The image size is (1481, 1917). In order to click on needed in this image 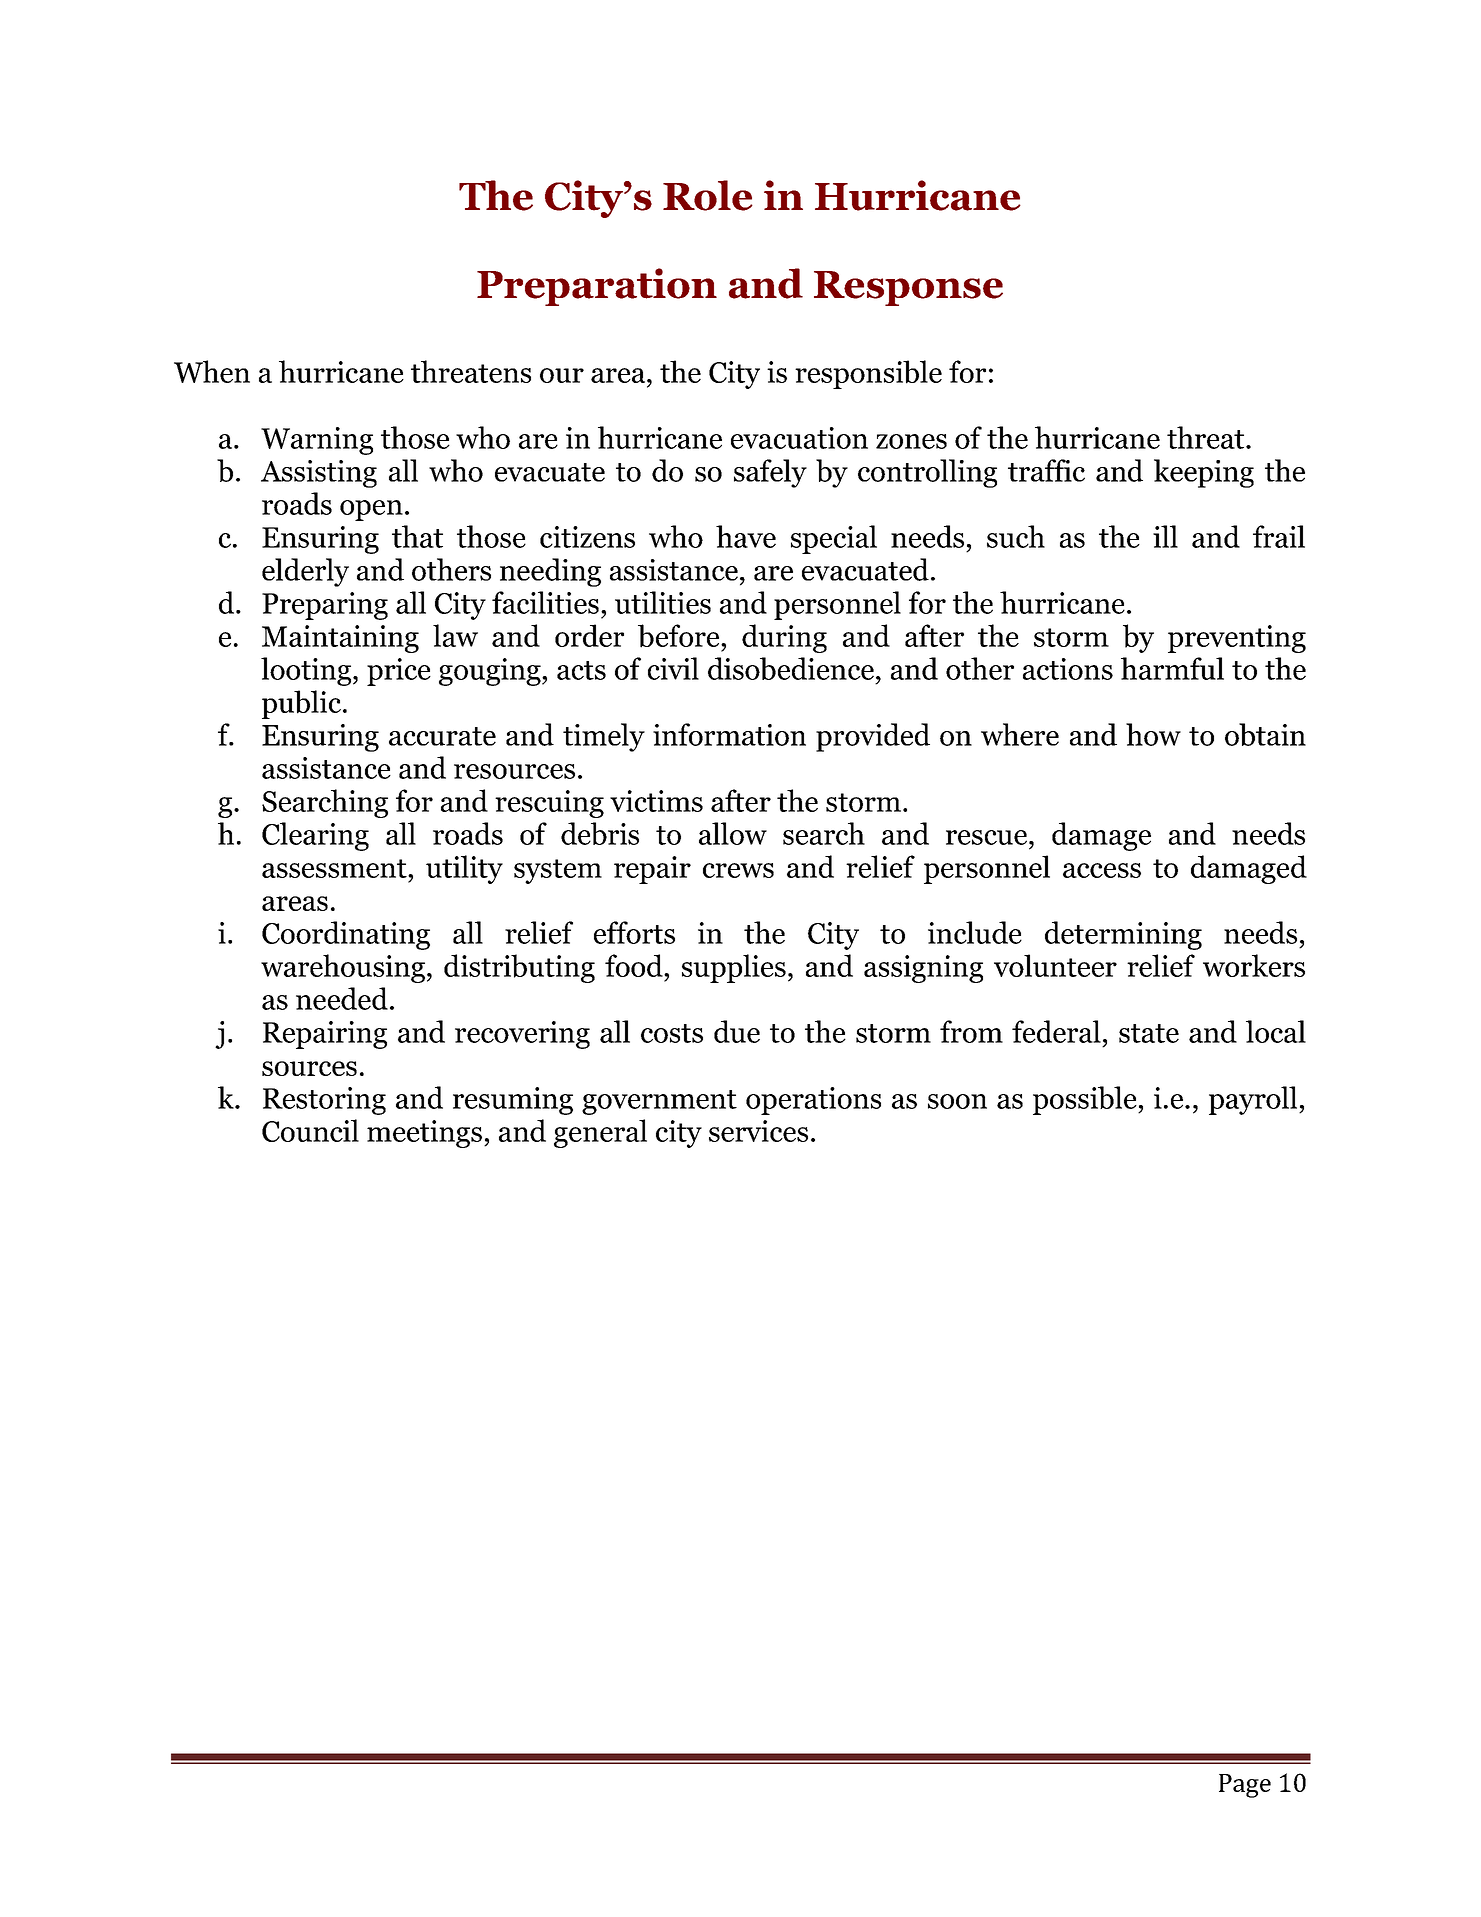, I will do `click(342, 998)`.
